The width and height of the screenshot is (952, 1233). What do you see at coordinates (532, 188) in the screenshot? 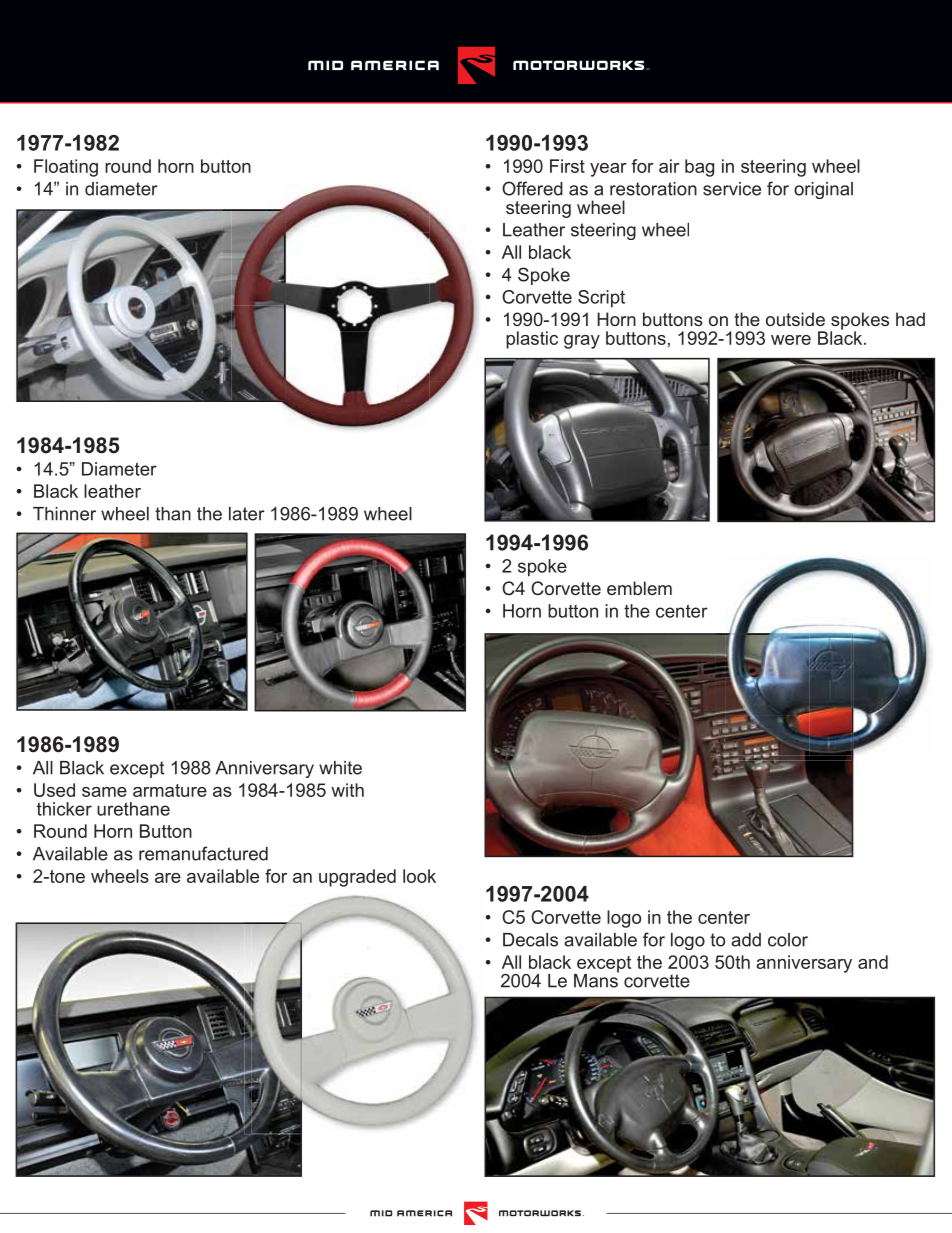
I see `Offered` at bounding box center [532, 188].
